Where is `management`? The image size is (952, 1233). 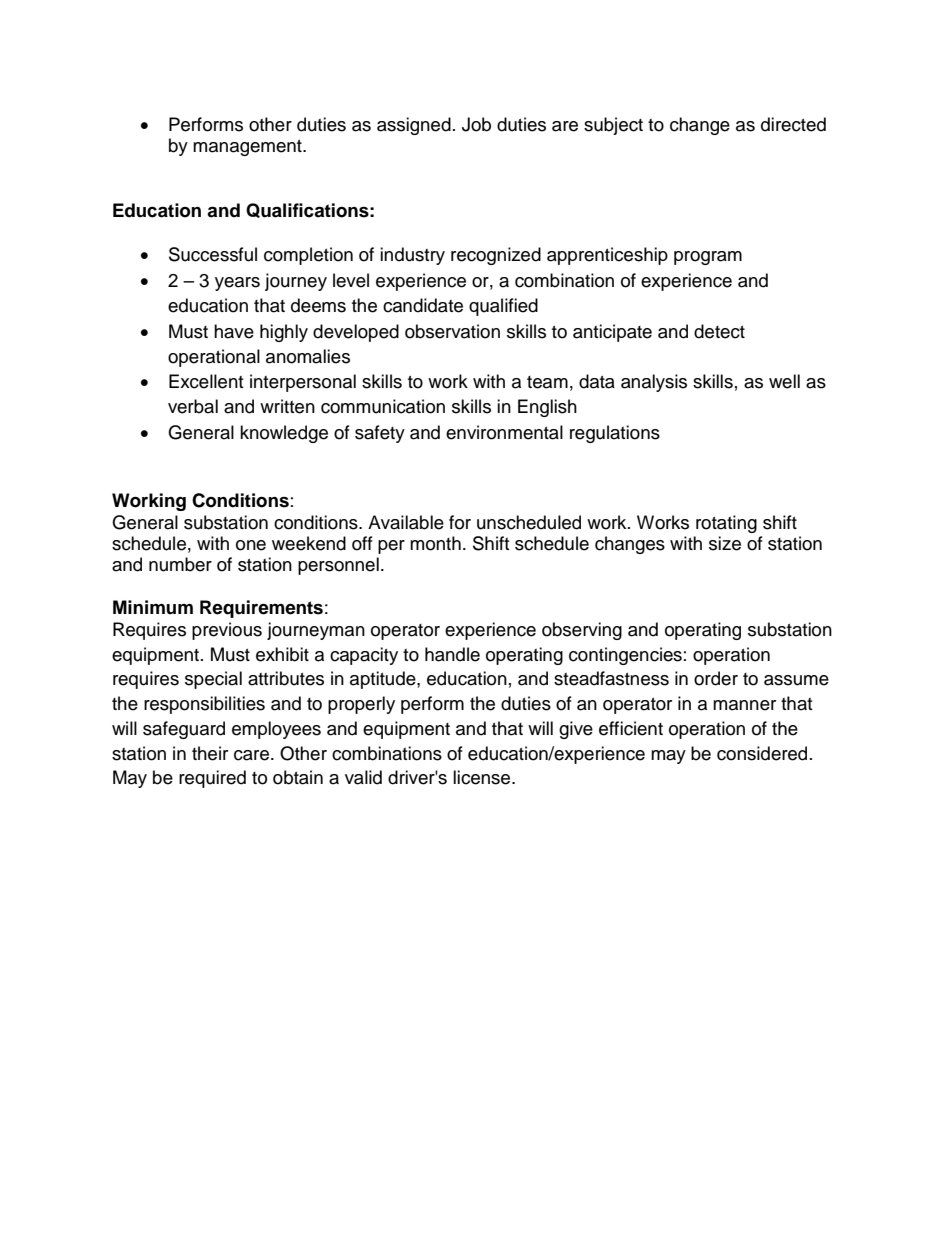
management is located at coordinates (248, 148).
